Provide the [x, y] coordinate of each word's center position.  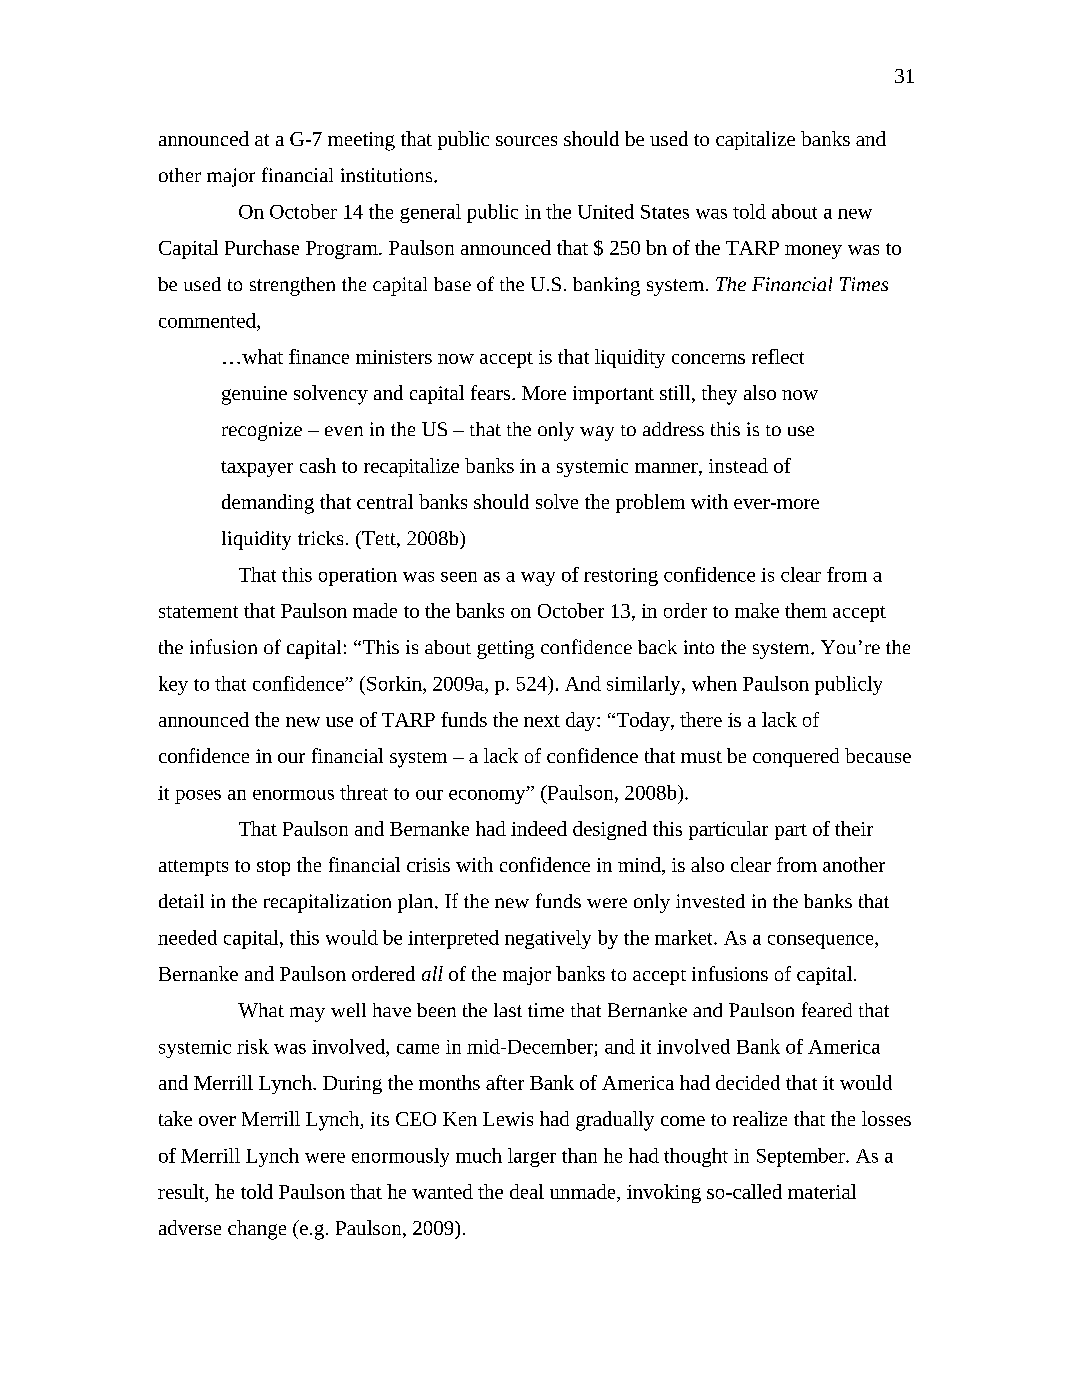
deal [527, 1191]
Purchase [262, 247]
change [257, 1230]
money [813, 252]
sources [526, 141]
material [822, 1191]
